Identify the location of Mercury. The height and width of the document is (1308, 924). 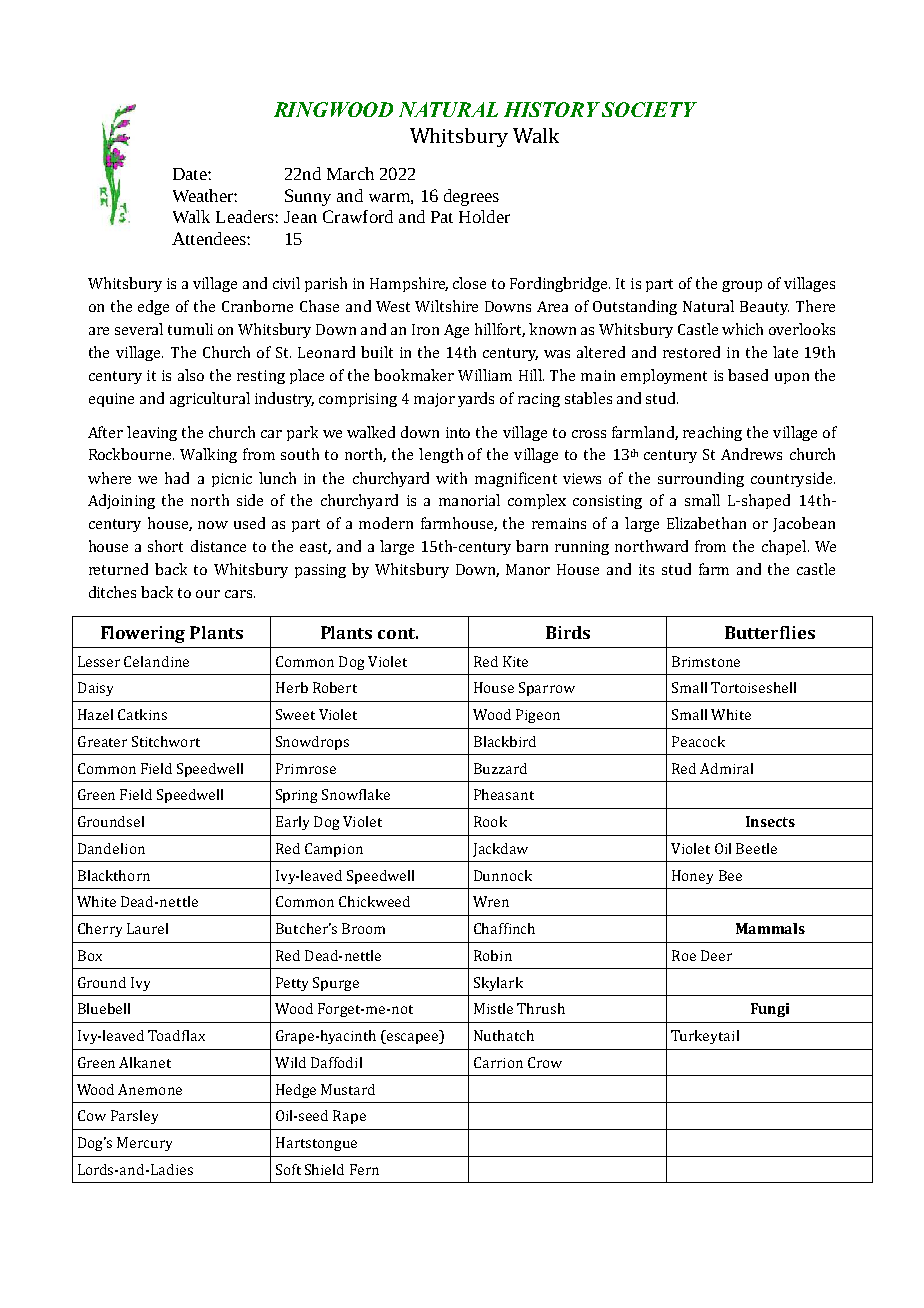
(144, 1144).
